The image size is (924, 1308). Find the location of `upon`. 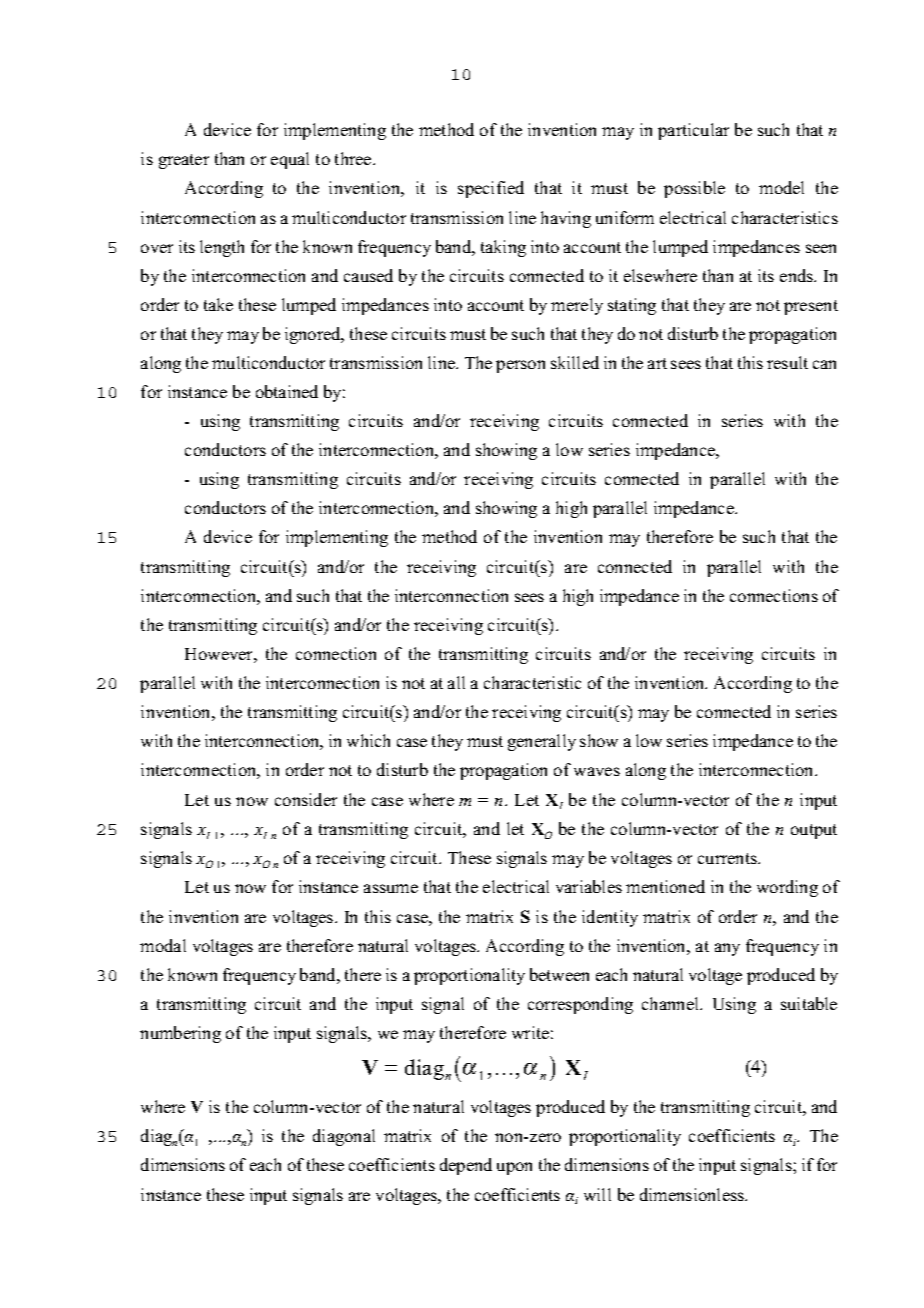

upon is located at coordinates (514, 1168).
